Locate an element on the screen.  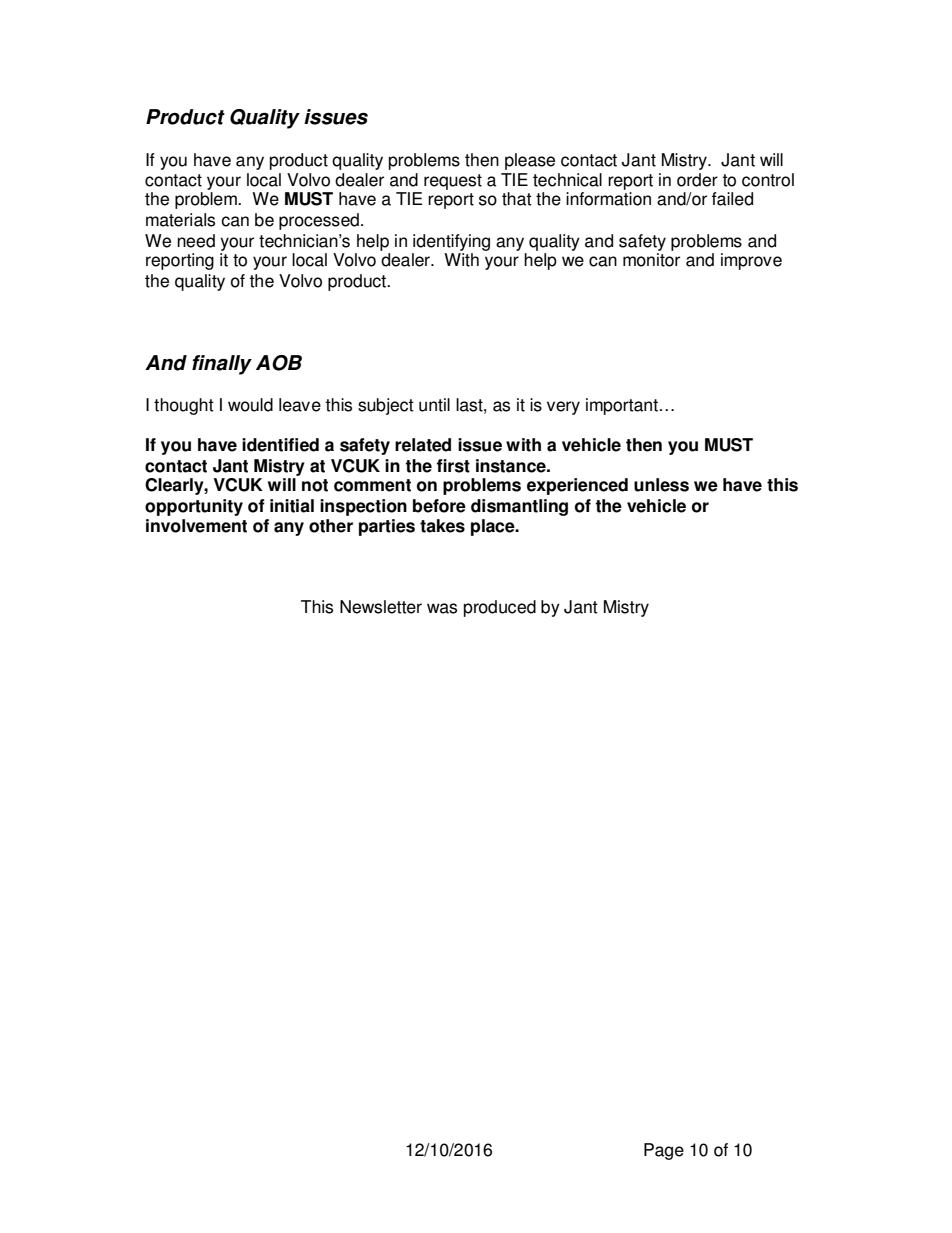
important is located at coordinates (622, 406).
